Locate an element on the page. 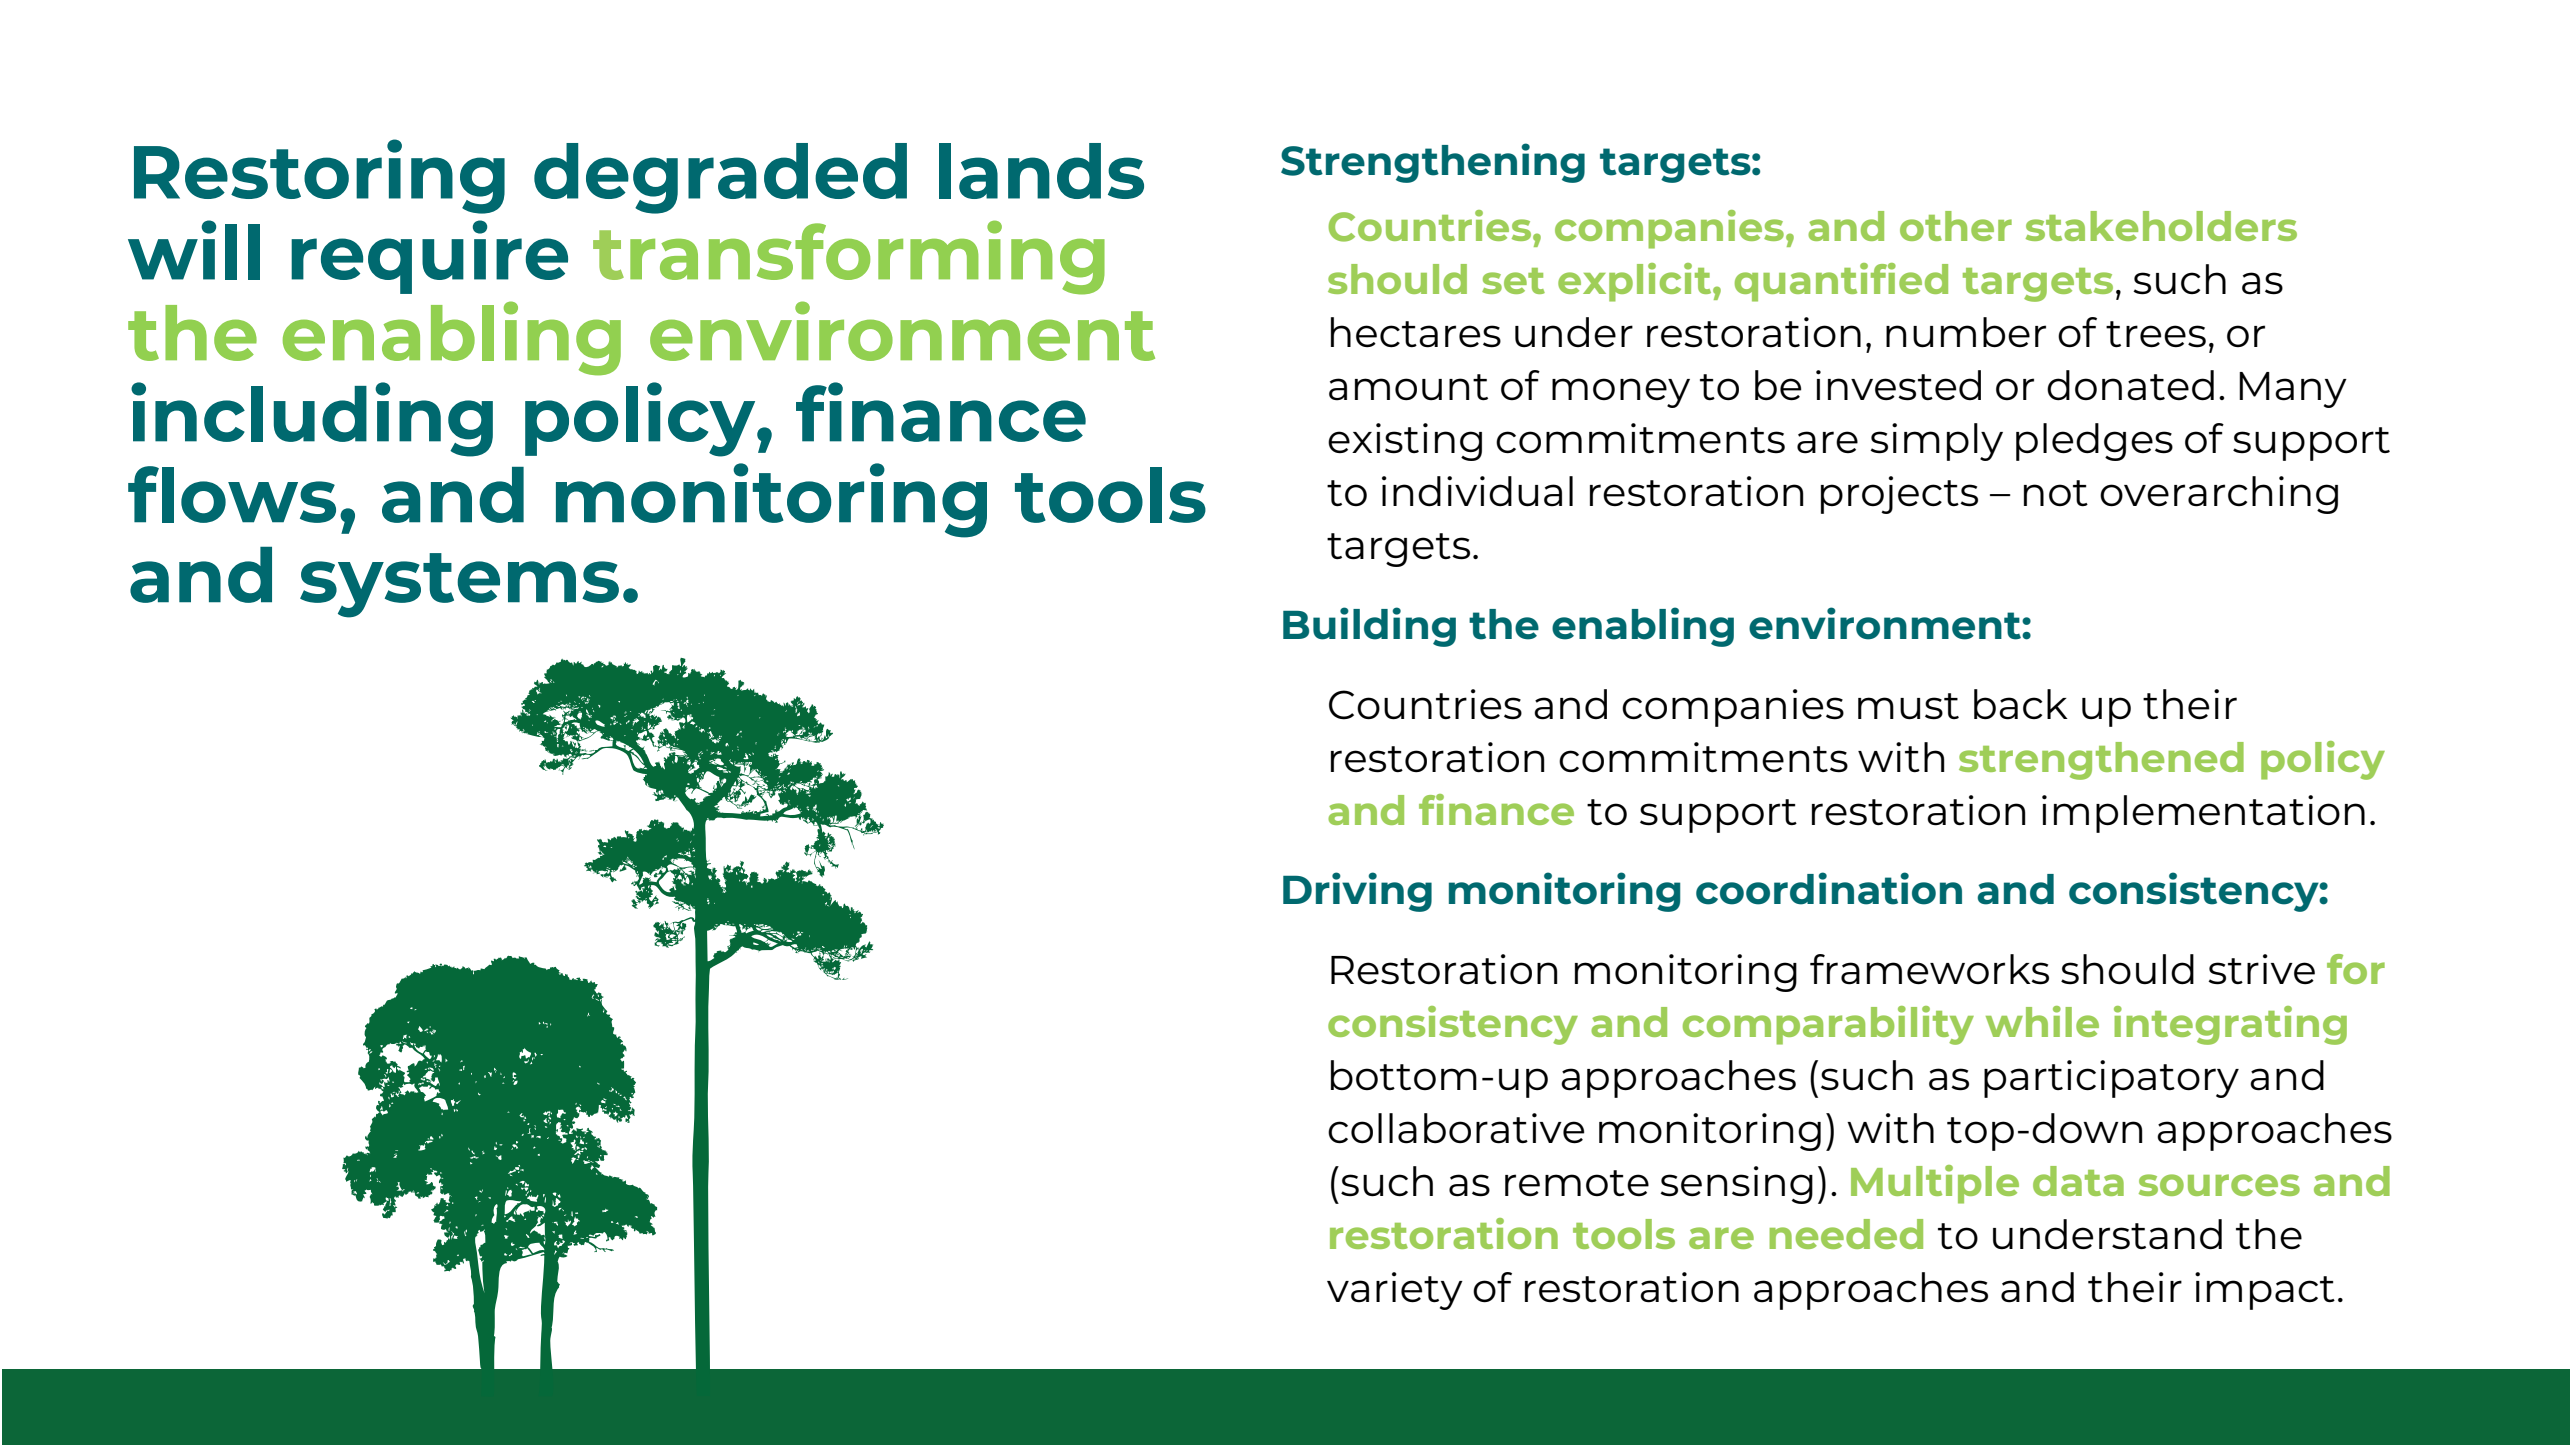  remote is located at coordinates (1577, 1183).
